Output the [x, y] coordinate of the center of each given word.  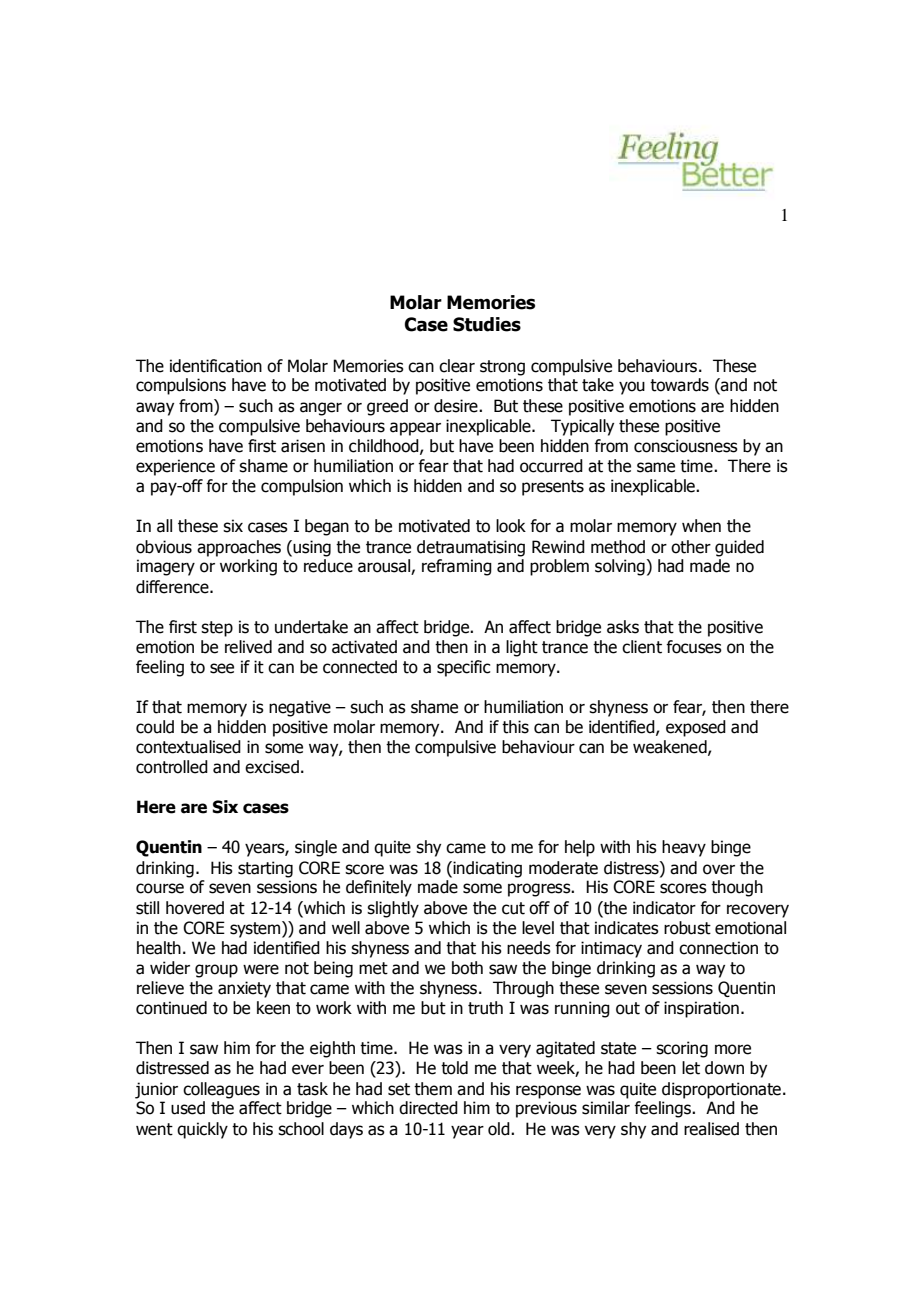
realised [711, 1129]
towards [679, 385]
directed [428, 1108]
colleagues [221, 1090]
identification [216, 366]
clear [457, 366]
